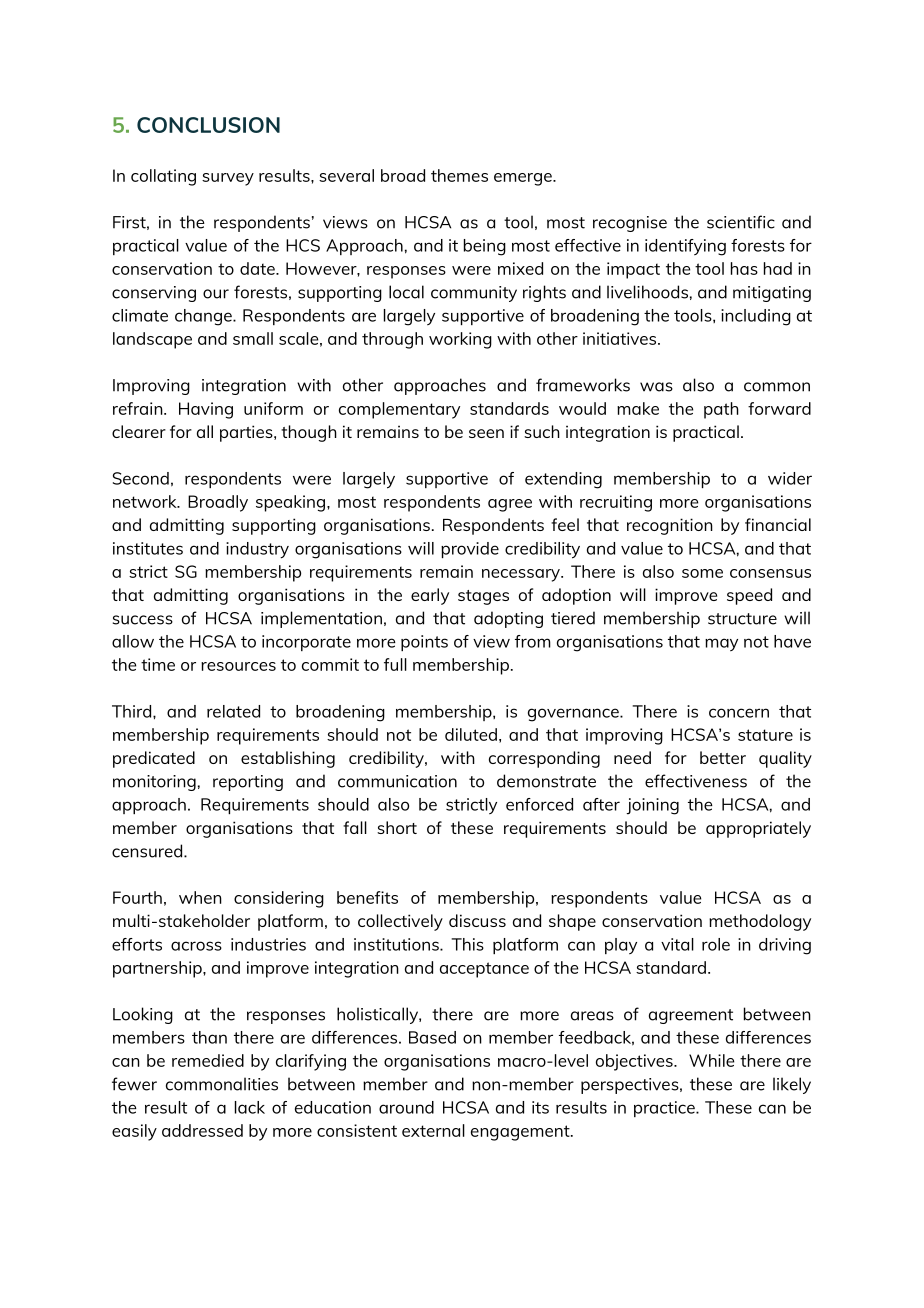  I want to click on parties, so click(247, 433).
